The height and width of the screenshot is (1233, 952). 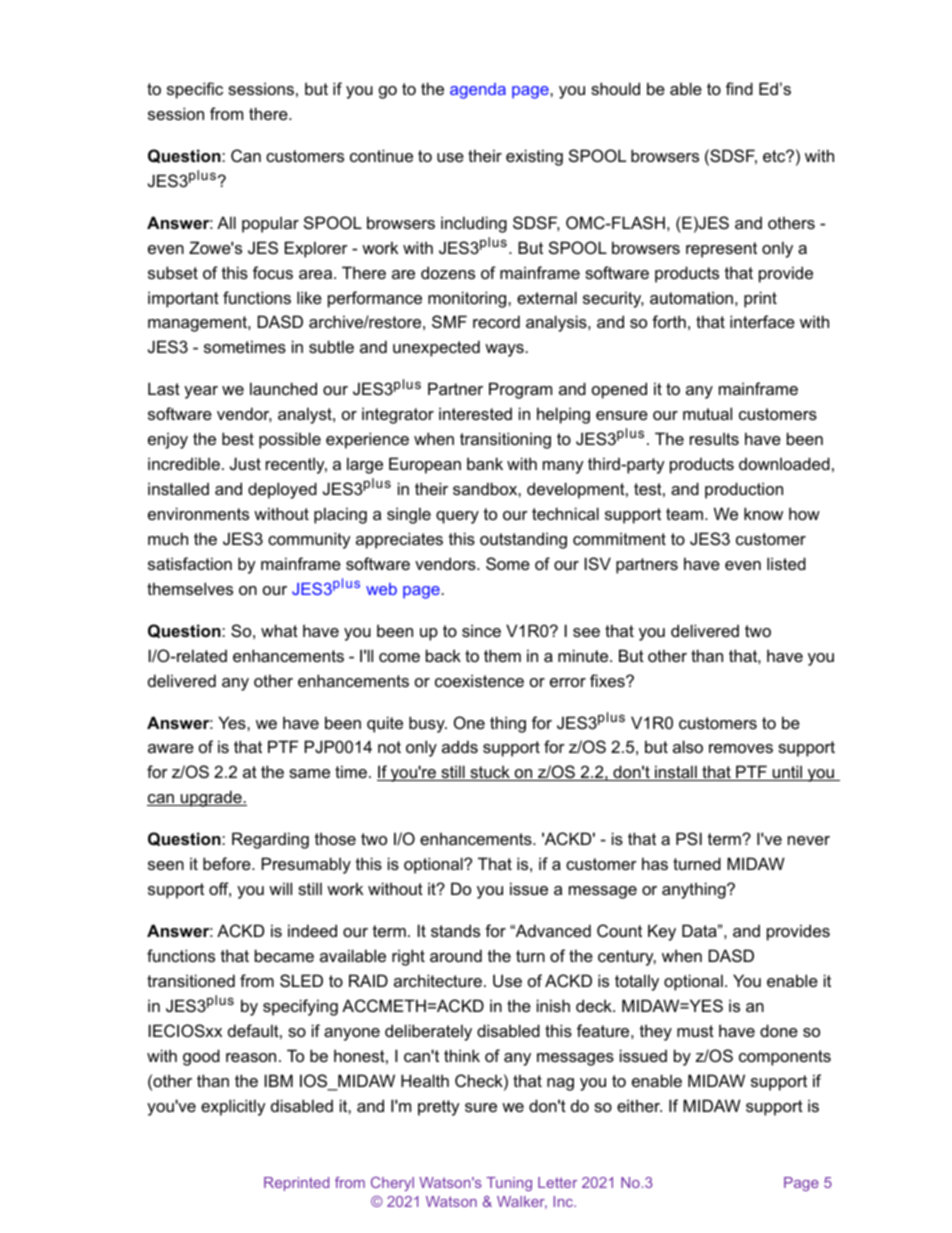 I want to click on Just, so click(x=245, y=463).
